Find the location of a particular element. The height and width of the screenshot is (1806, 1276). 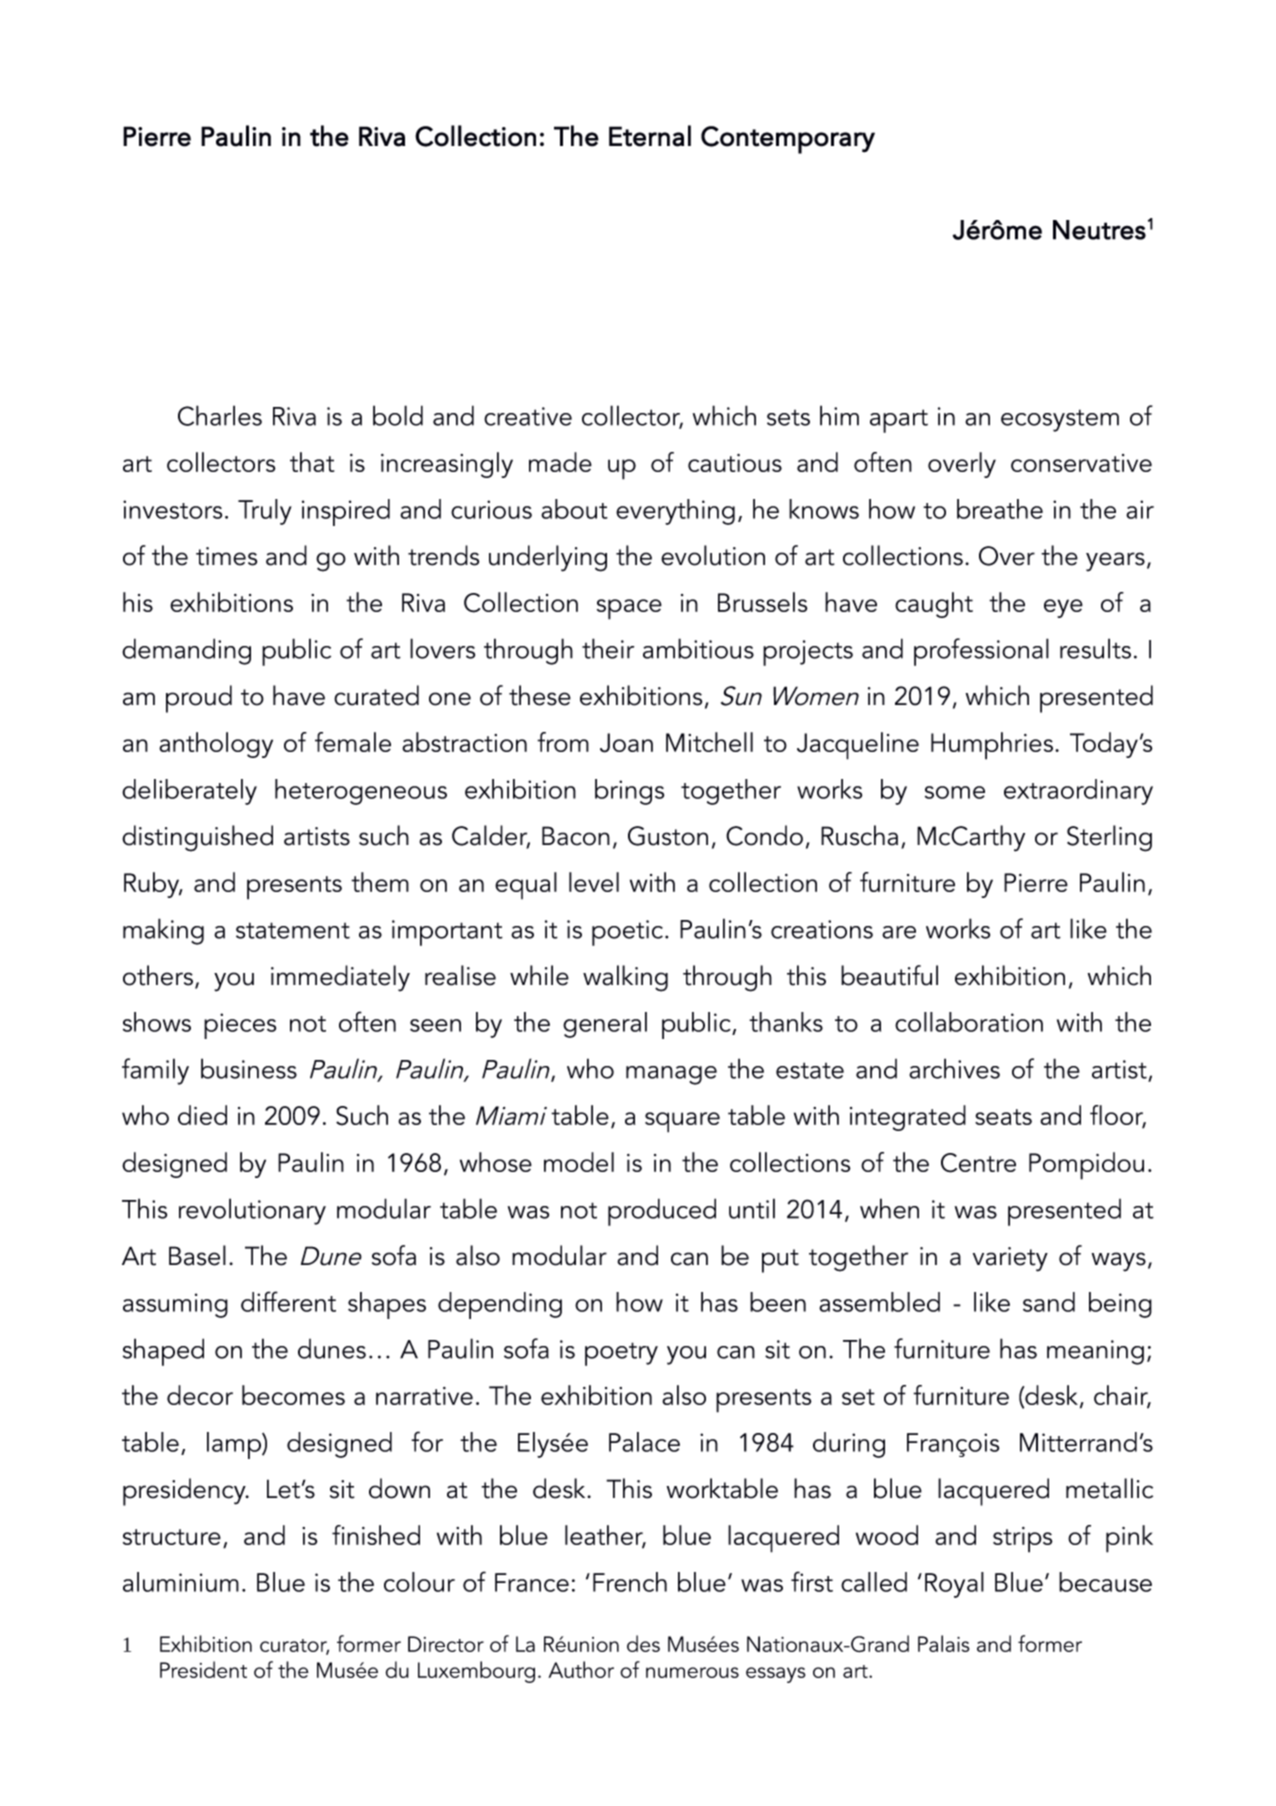

statement is located at coordinates (293, 930).
